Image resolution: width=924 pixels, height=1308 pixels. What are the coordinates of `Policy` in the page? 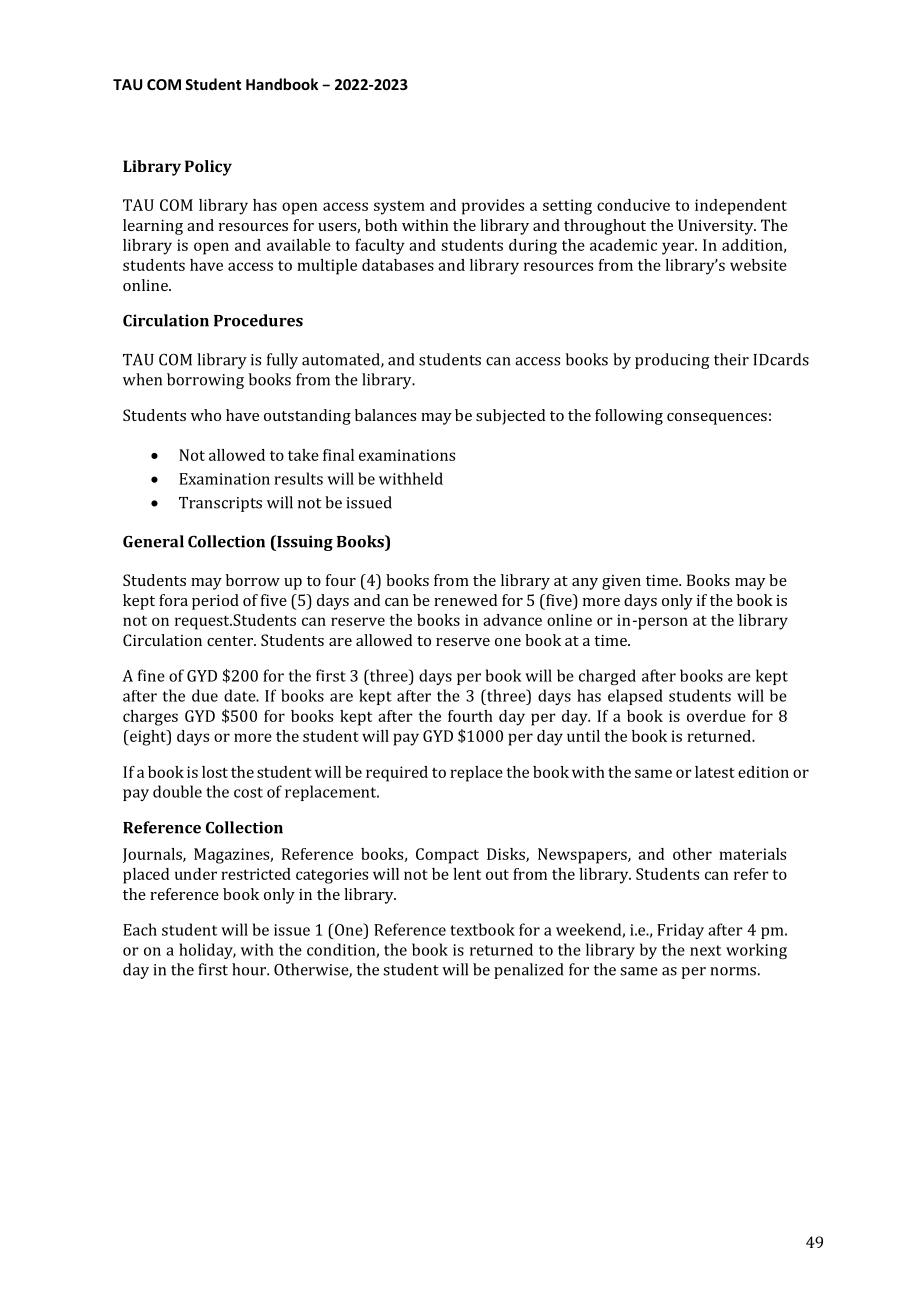 It's located at (208, 168).
